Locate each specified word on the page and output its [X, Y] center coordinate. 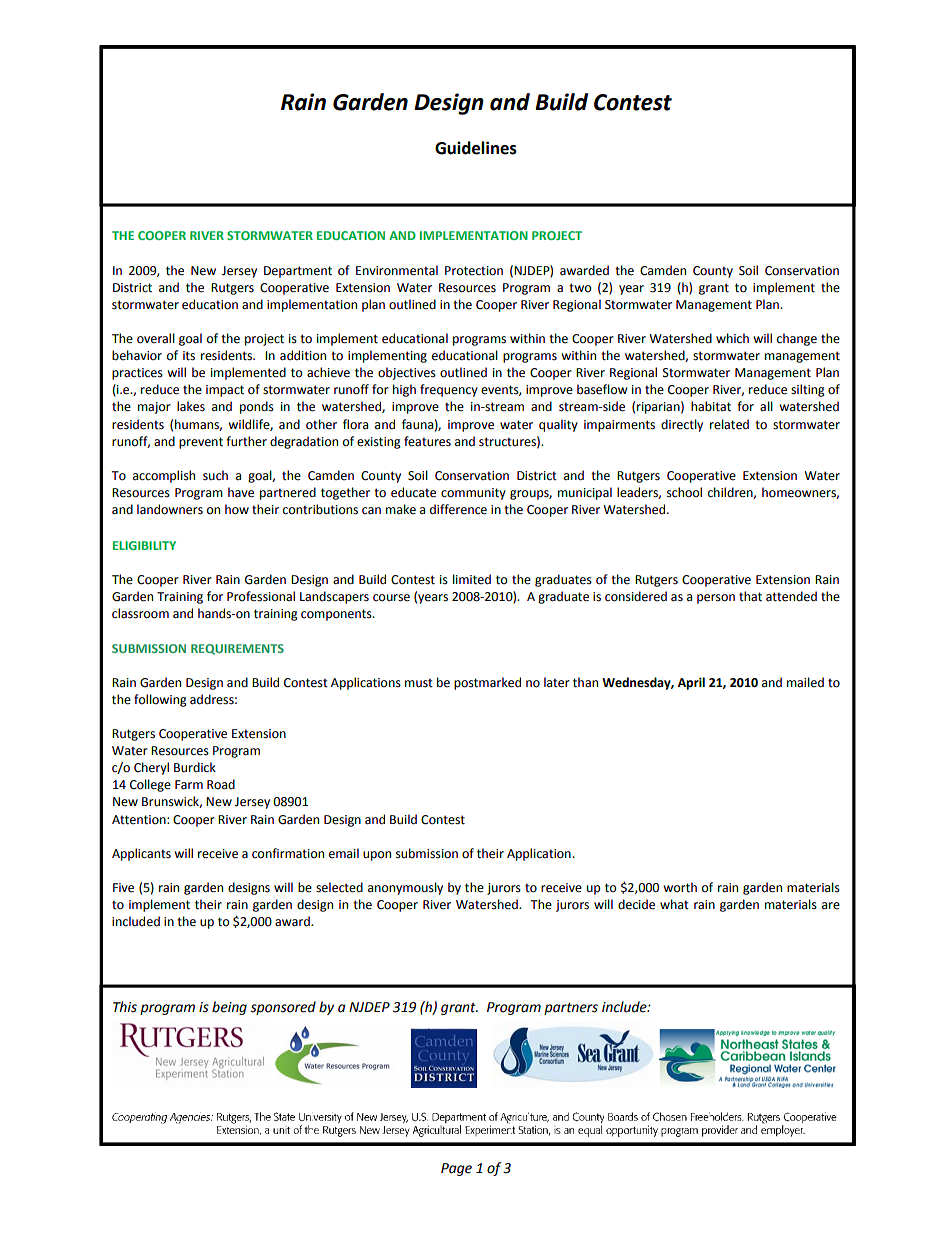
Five [123, 888]
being [229, 1008]
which [732, 338]
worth [680, 887]
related [729, 424]
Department [298, 272]
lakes [191, 406]
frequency [449, 390]
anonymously [405, 888]
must [419, 683]
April [691, 683]
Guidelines [476, 148]
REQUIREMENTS [237, 649]
